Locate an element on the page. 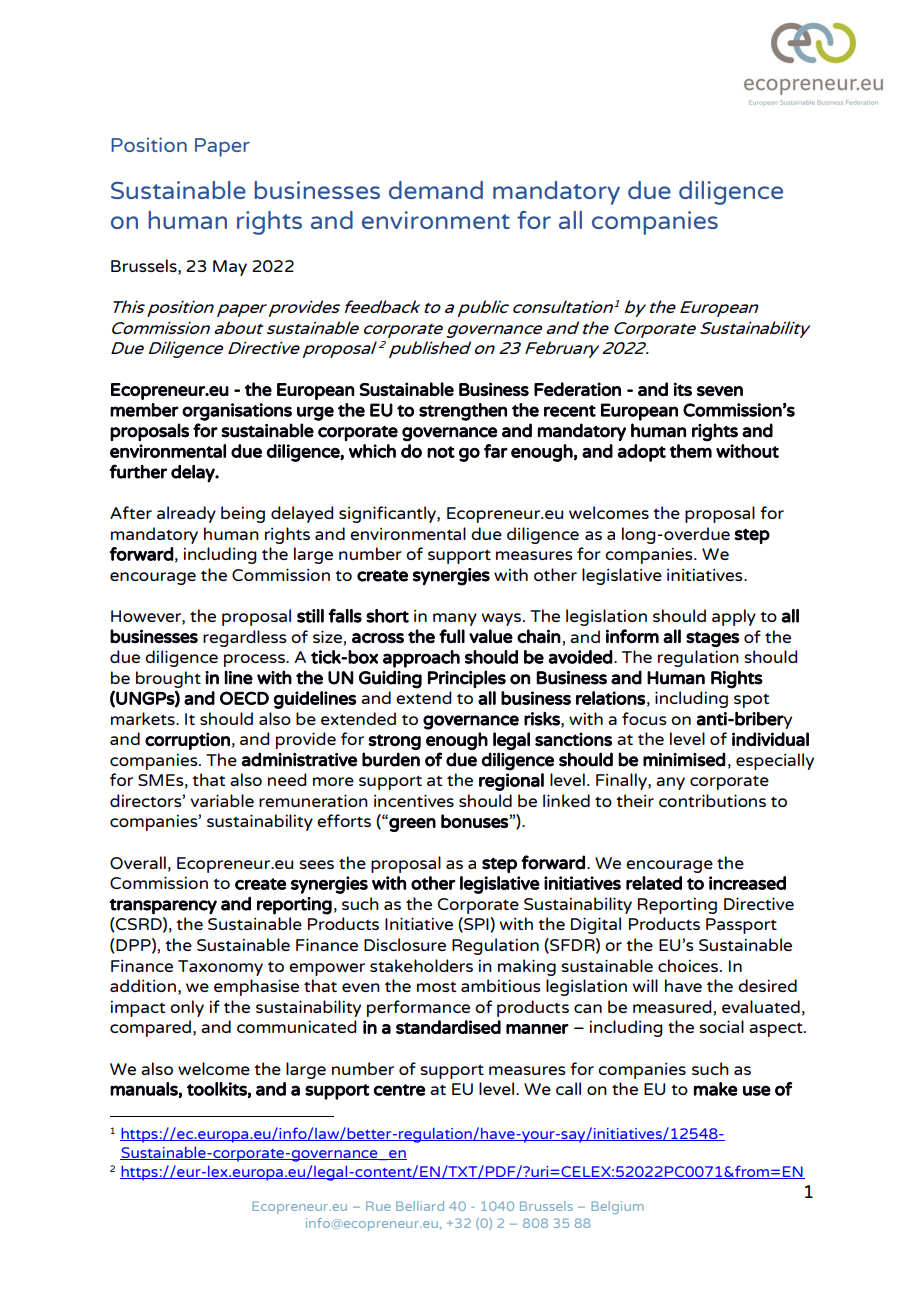  choices is located at coordinates (688, 965).
